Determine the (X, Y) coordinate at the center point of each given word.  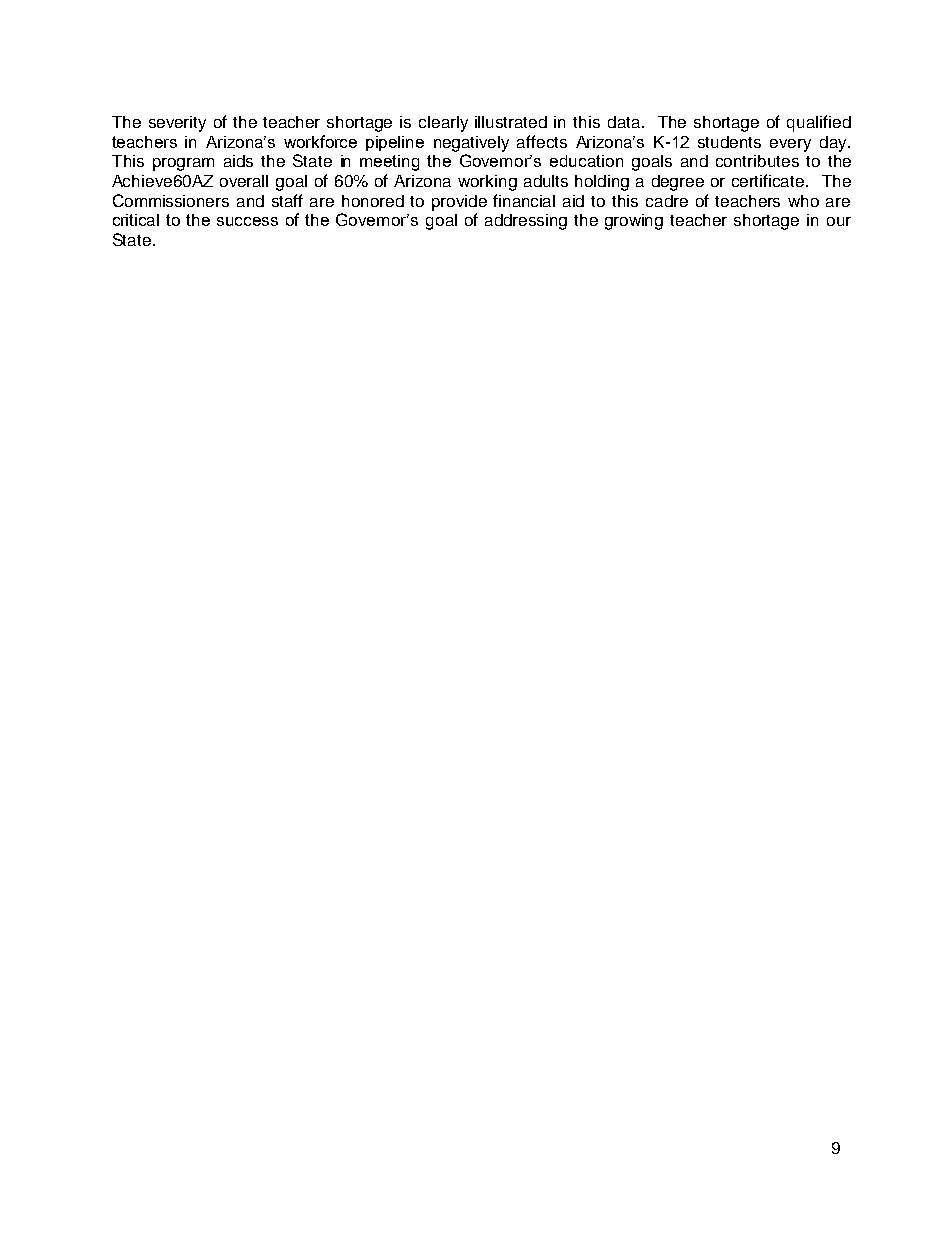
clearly (443, 124)
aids (238, 161)
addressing (526, 222)
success (247, 221)
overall (244, 181)
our (839, 221)
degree (678, 183)
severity (177, 124)
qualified (819, 123)
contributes (757, 161)
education (586, 161)
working (487, 183)
